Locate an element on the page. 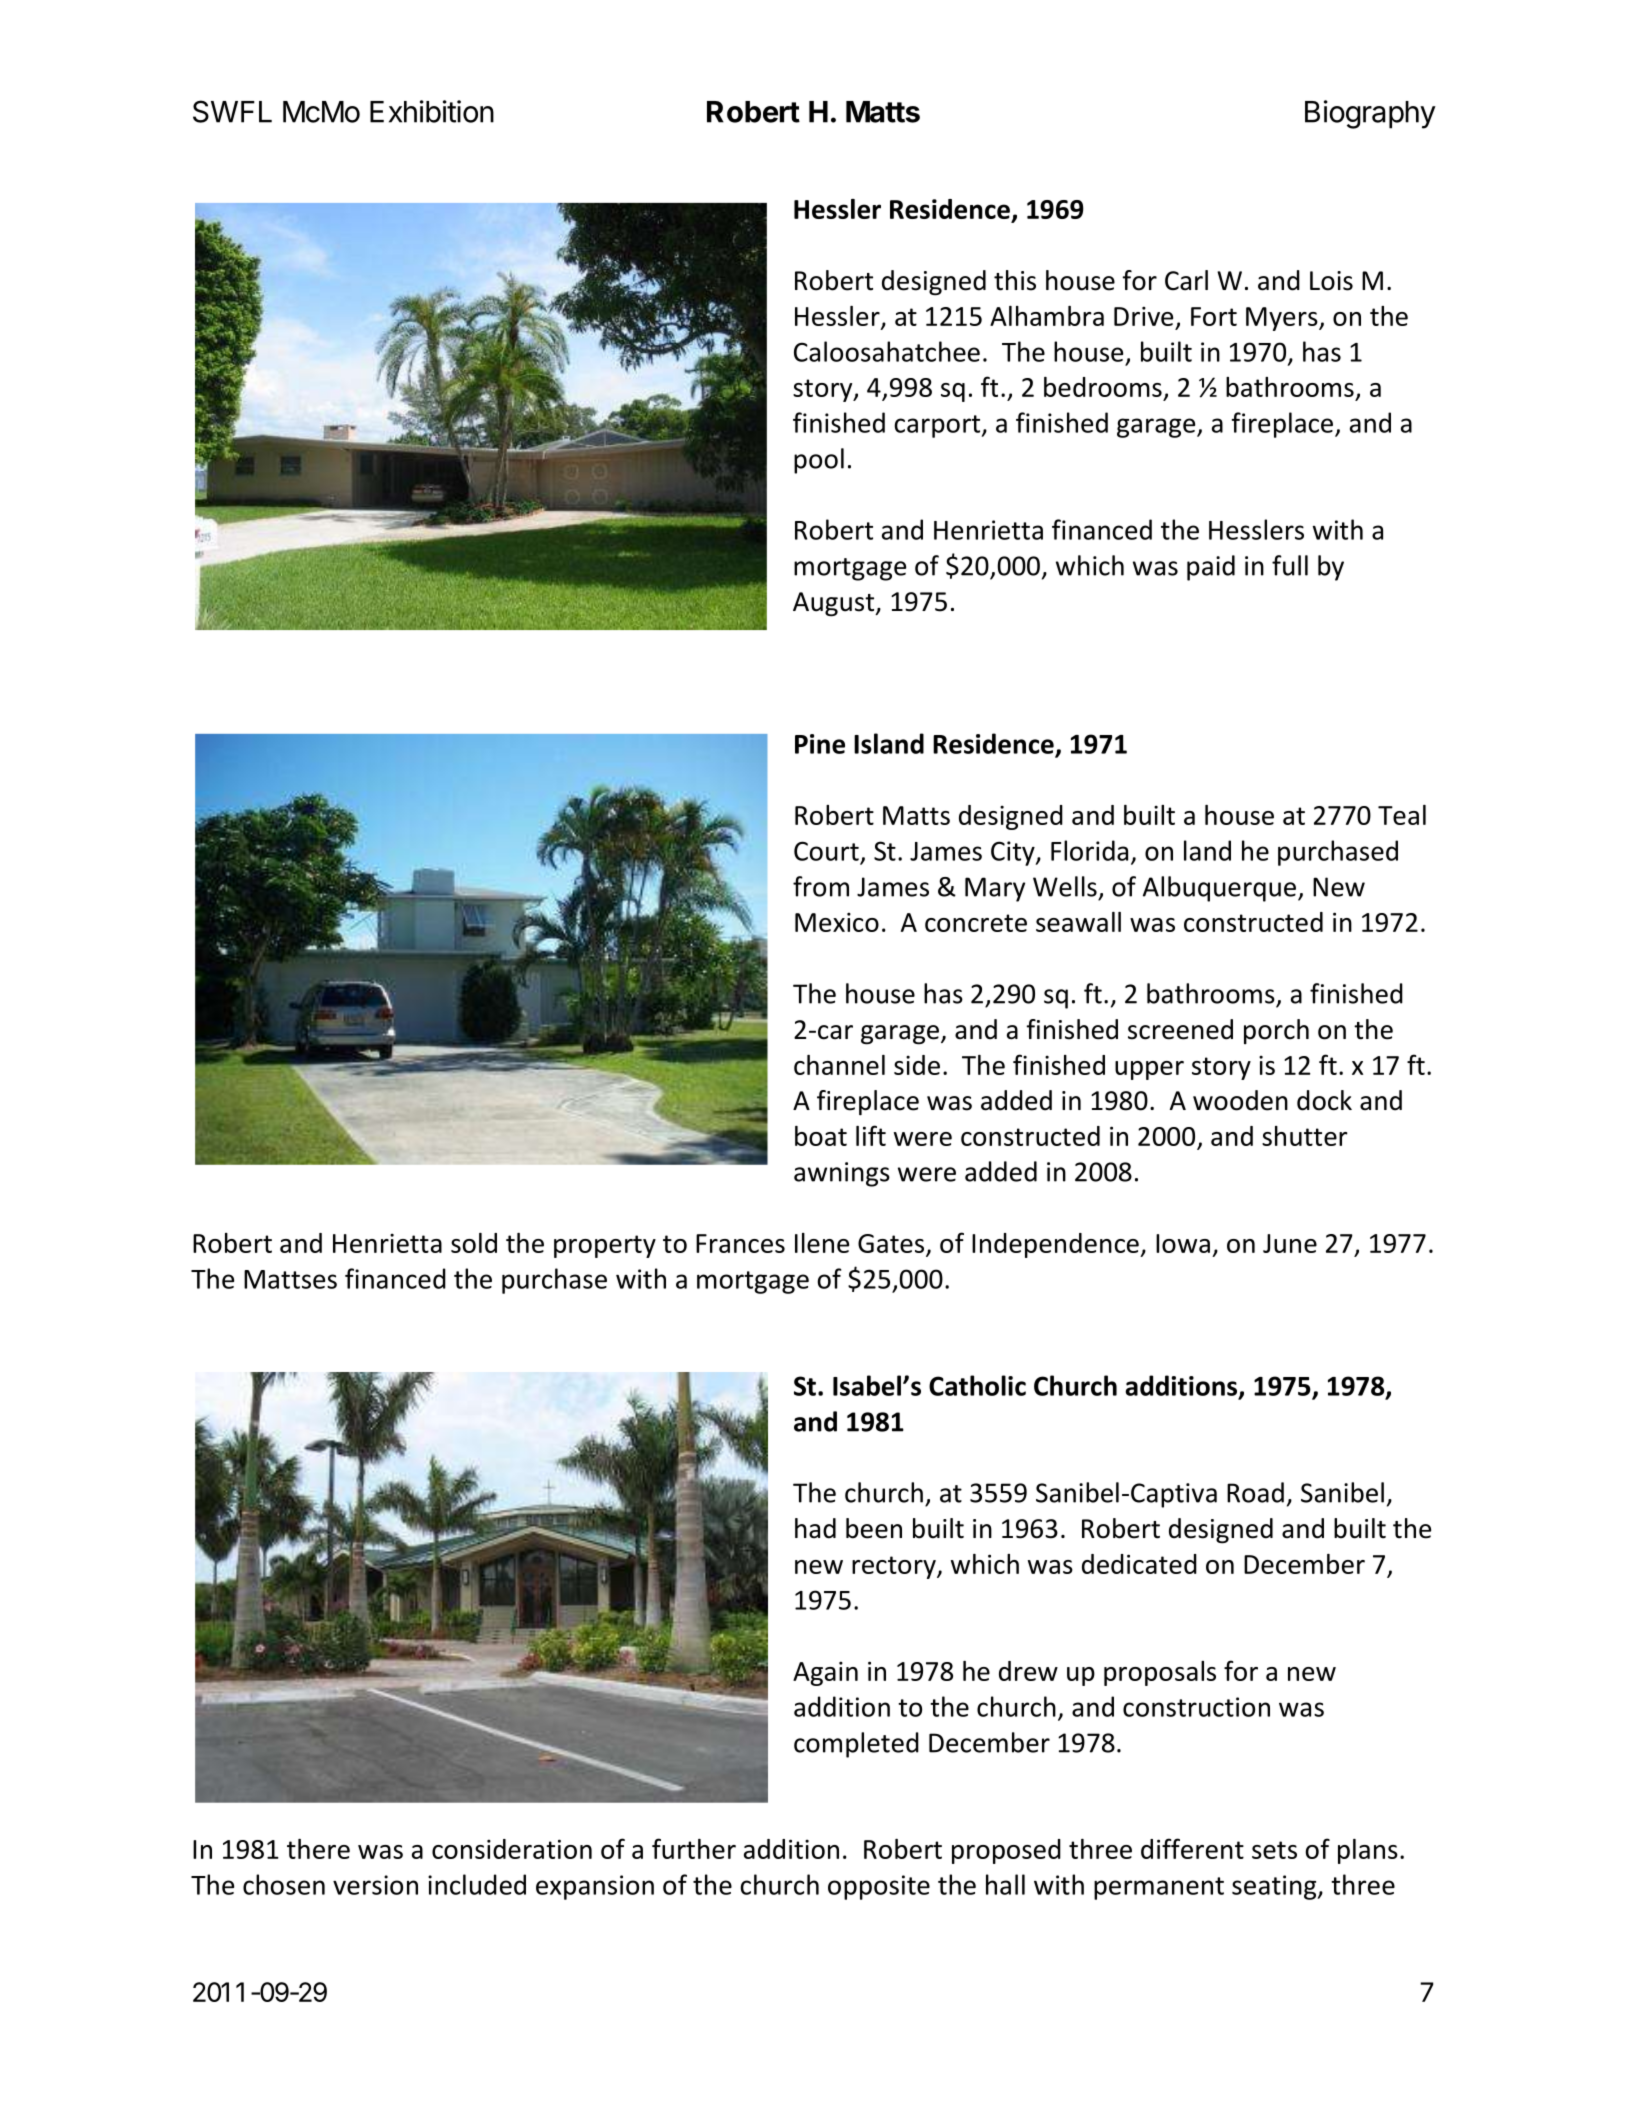 The height and width of the page is (2103, 1625). channel is located at coordinates (839, 1065).
